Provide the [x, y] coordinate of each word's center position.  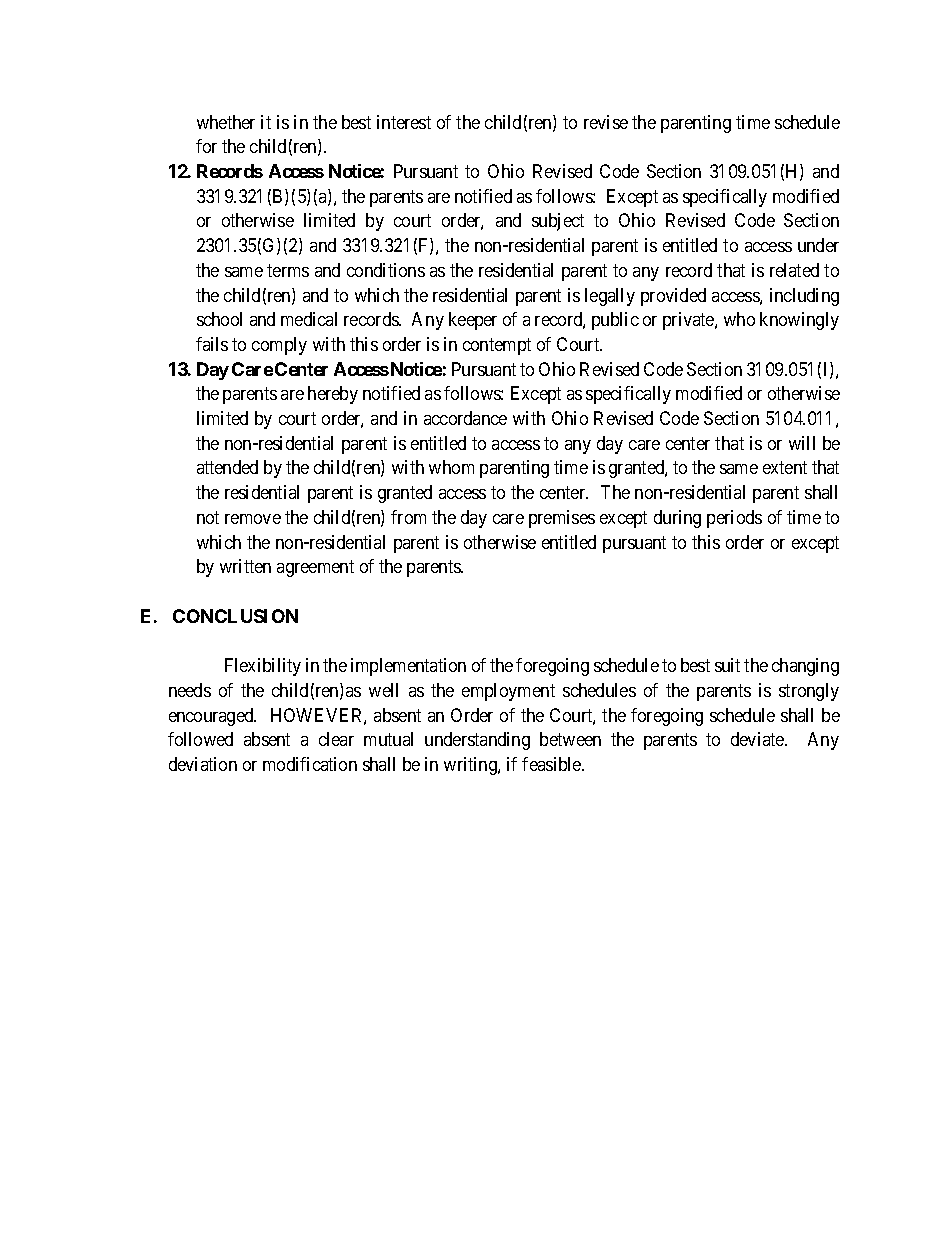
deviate [758, 739]
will [802, 443]
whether [226, 122]
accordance [465, 418]
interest [404, 122]
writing [471, 766]
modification [310, 764]
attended [227, 467]
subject [558, 222]
